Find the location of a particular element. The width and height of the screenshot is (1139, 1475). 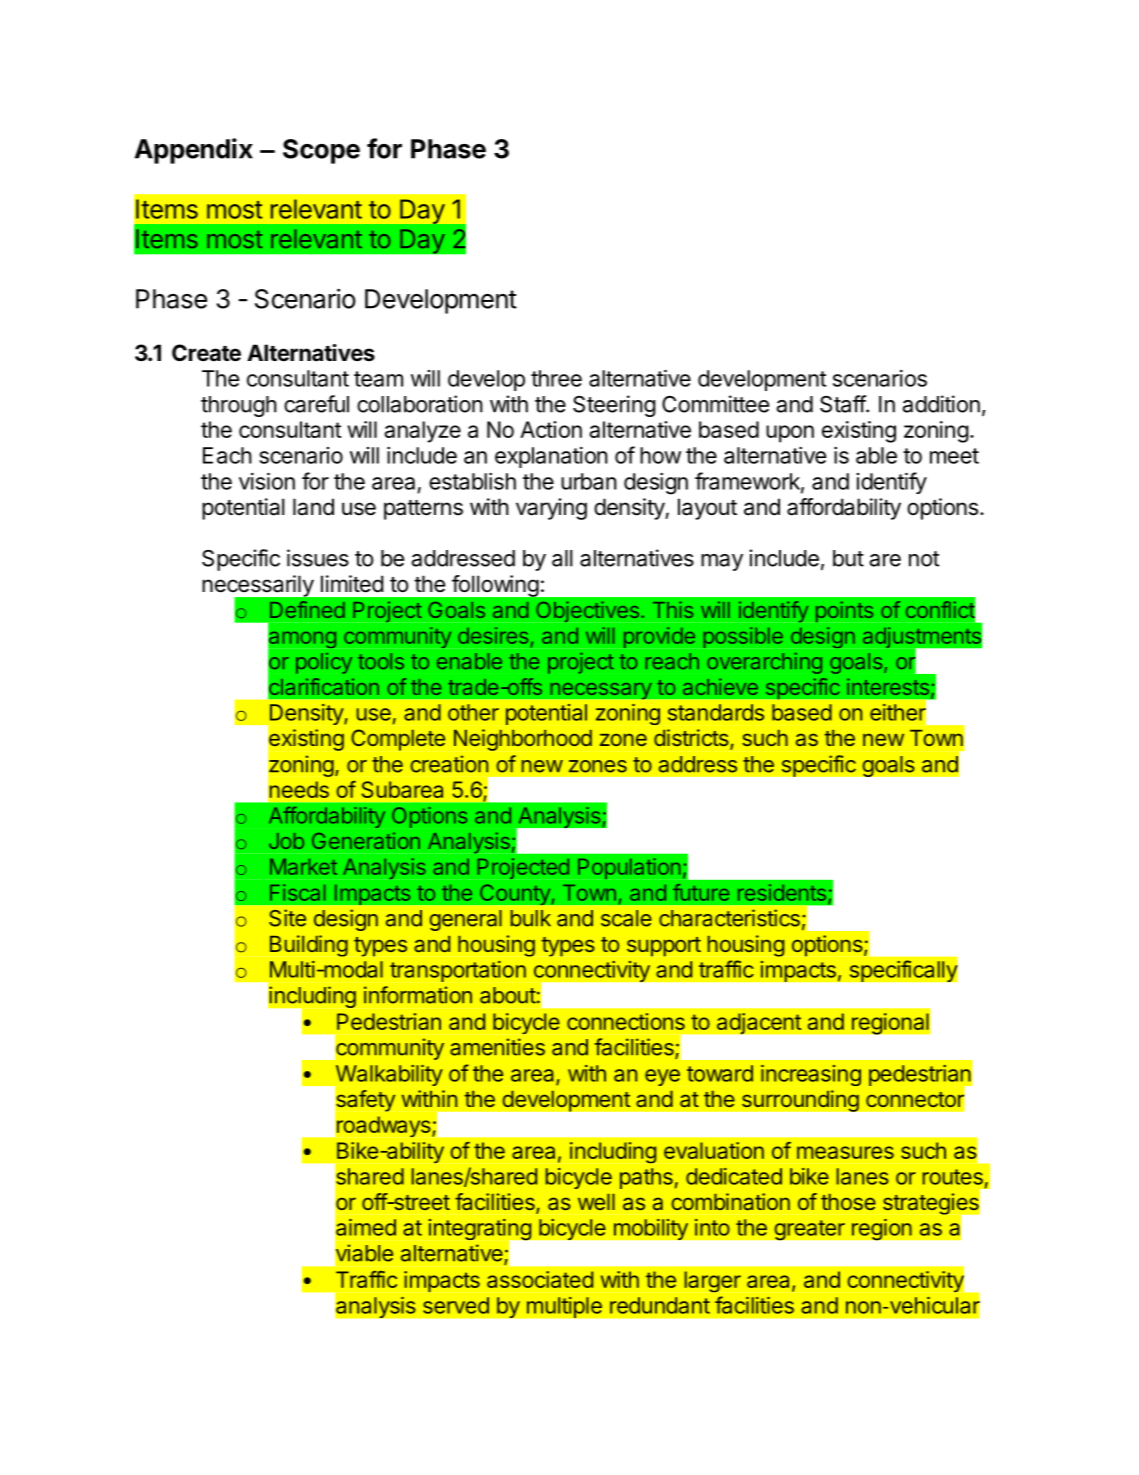

varying is located at coordinates (551, 509).
